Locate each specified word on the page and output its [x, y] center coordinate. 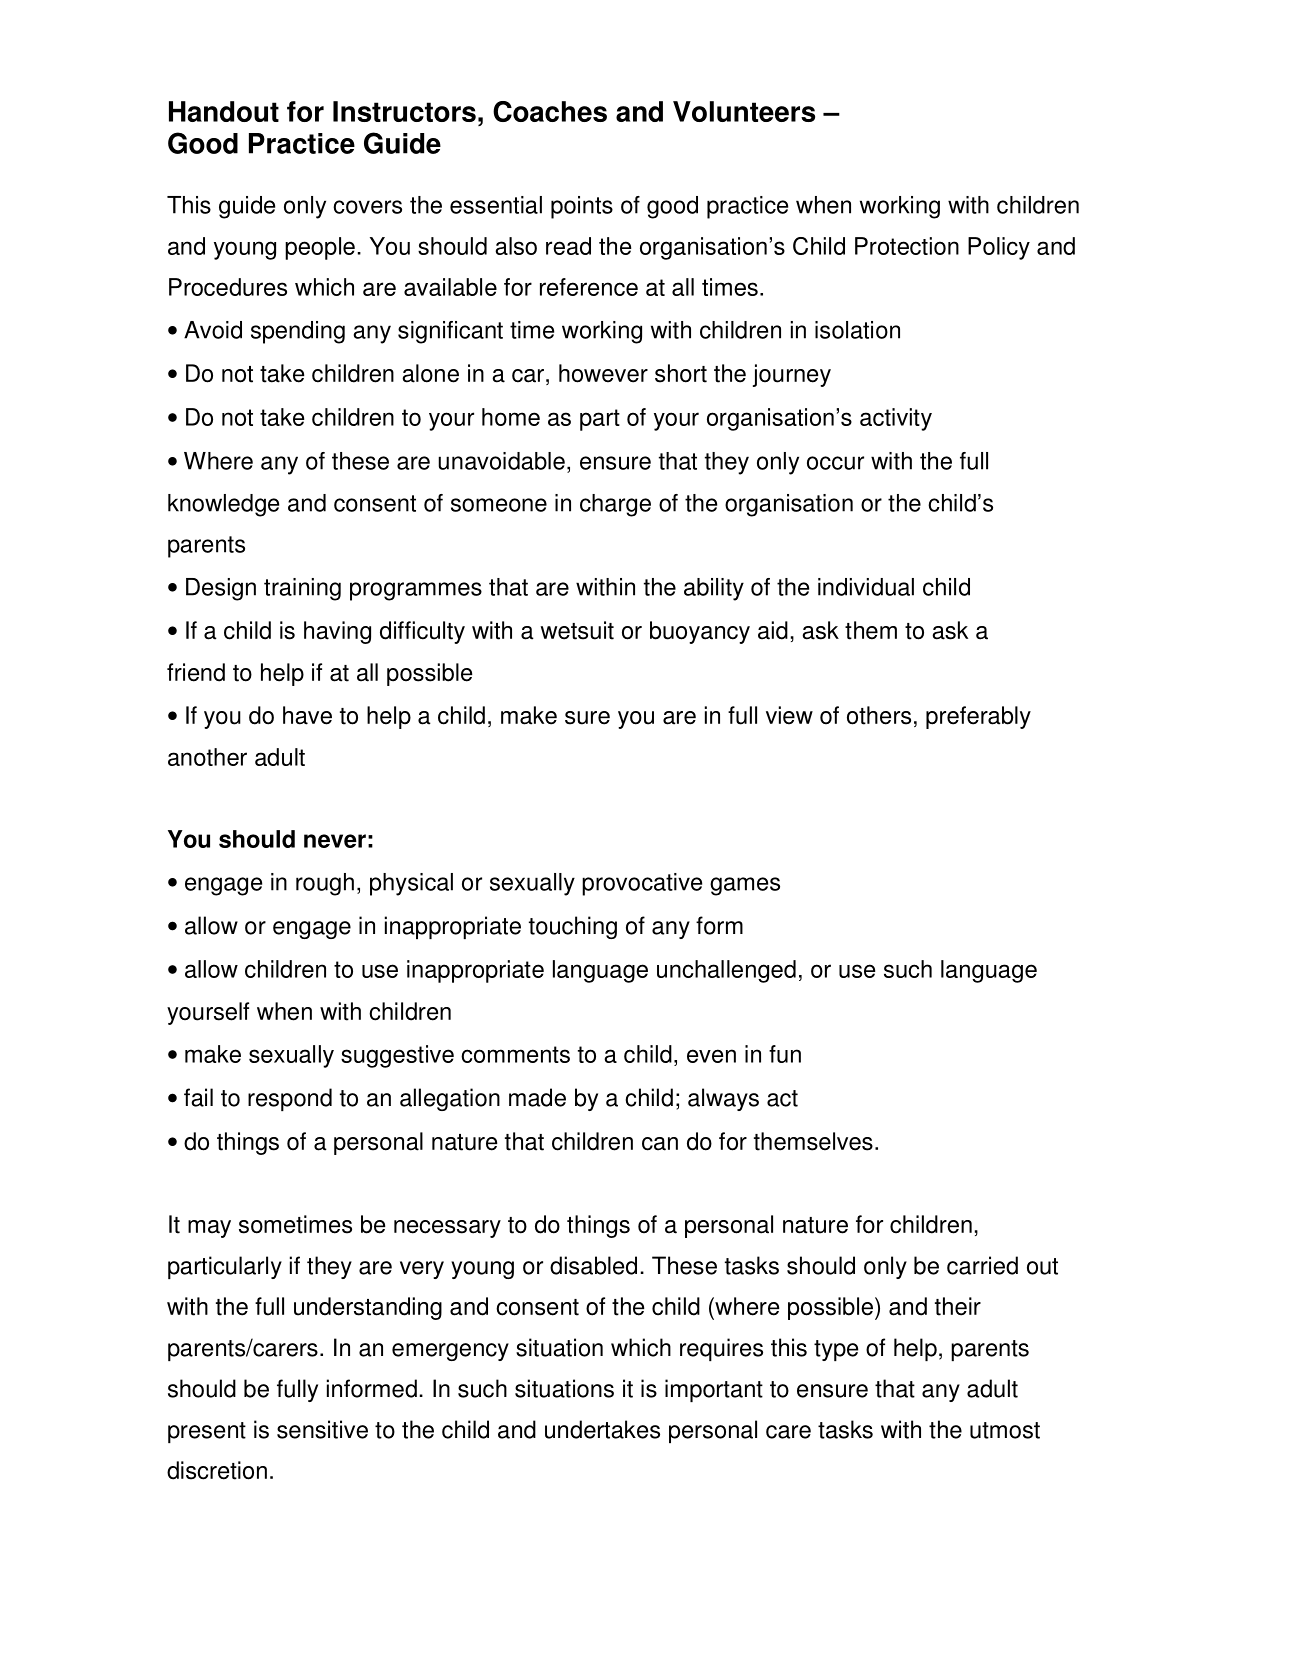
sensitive [322, 1429]
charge [615, 505]
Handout [224, 111]
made [537, 1097]
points [582, 207]
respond [290, 1099]
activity [896, 419]
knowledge [223, 505]
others [879, 715]
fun [785, 1054]
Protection [907, 246]
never [335, 841]
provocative [642, 884]
